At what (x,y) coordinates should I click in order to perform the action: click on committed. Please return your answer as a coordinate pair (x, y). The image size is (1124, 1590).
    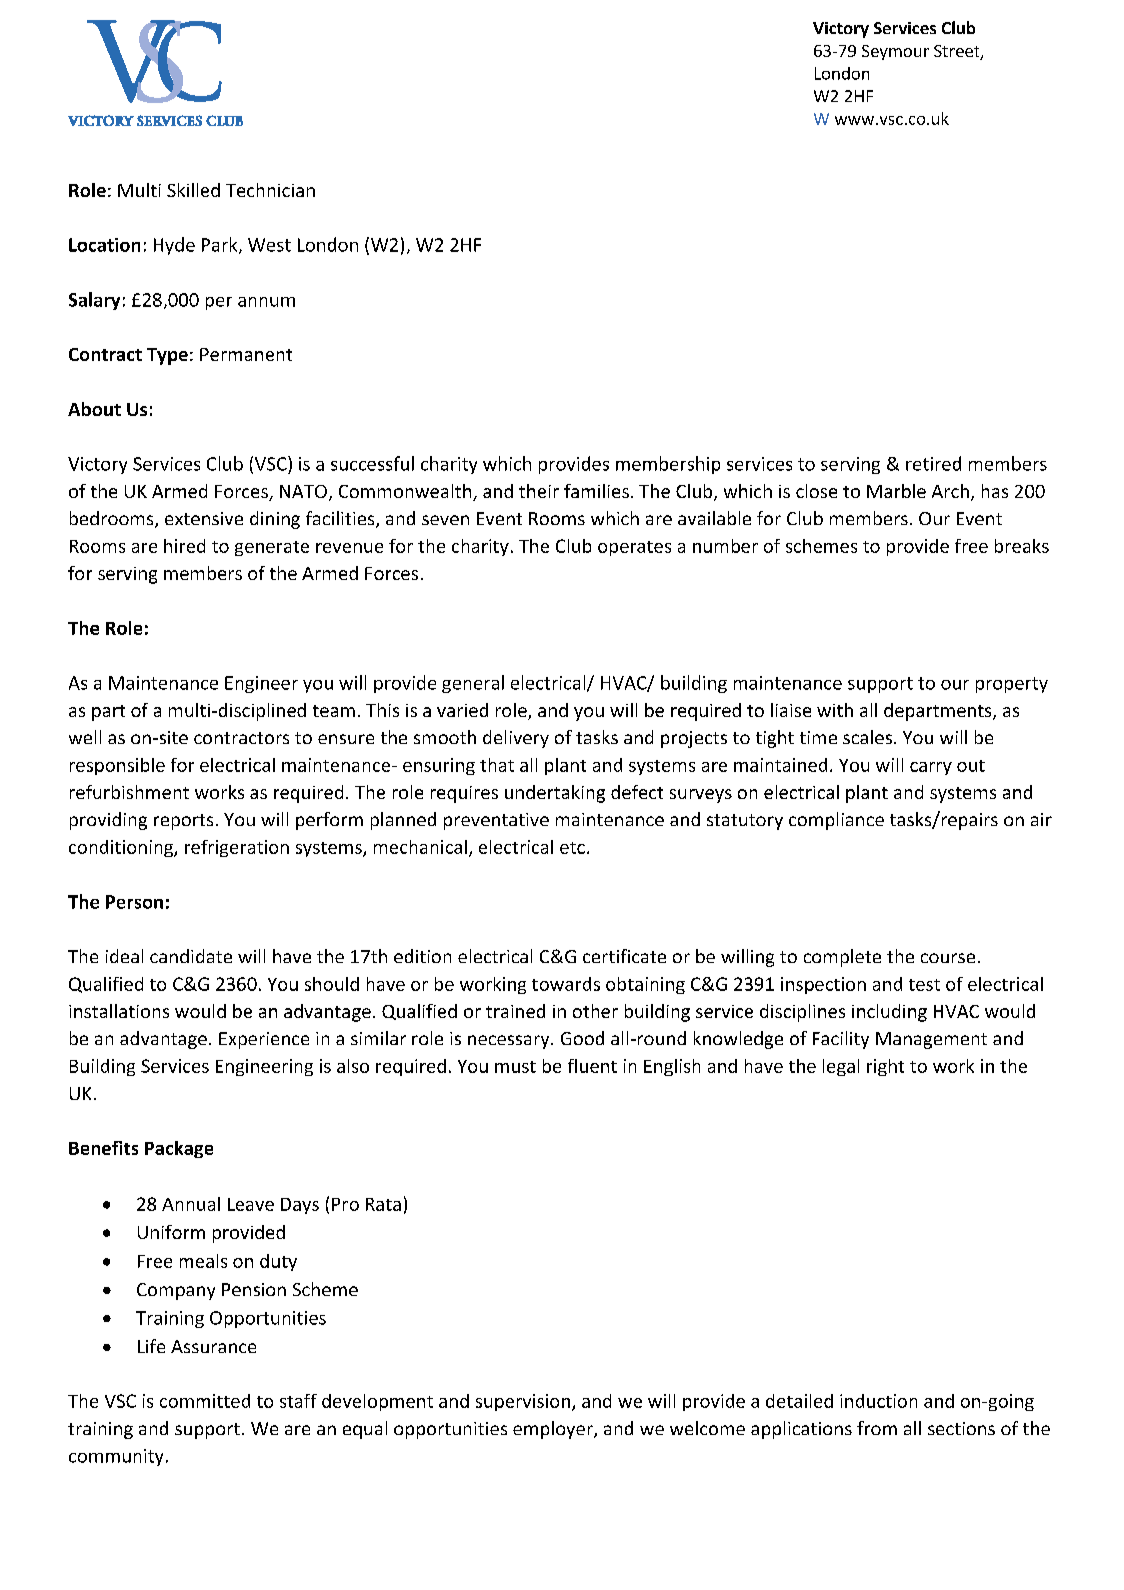
    Looking at the image, I should click on (205, 1401).
